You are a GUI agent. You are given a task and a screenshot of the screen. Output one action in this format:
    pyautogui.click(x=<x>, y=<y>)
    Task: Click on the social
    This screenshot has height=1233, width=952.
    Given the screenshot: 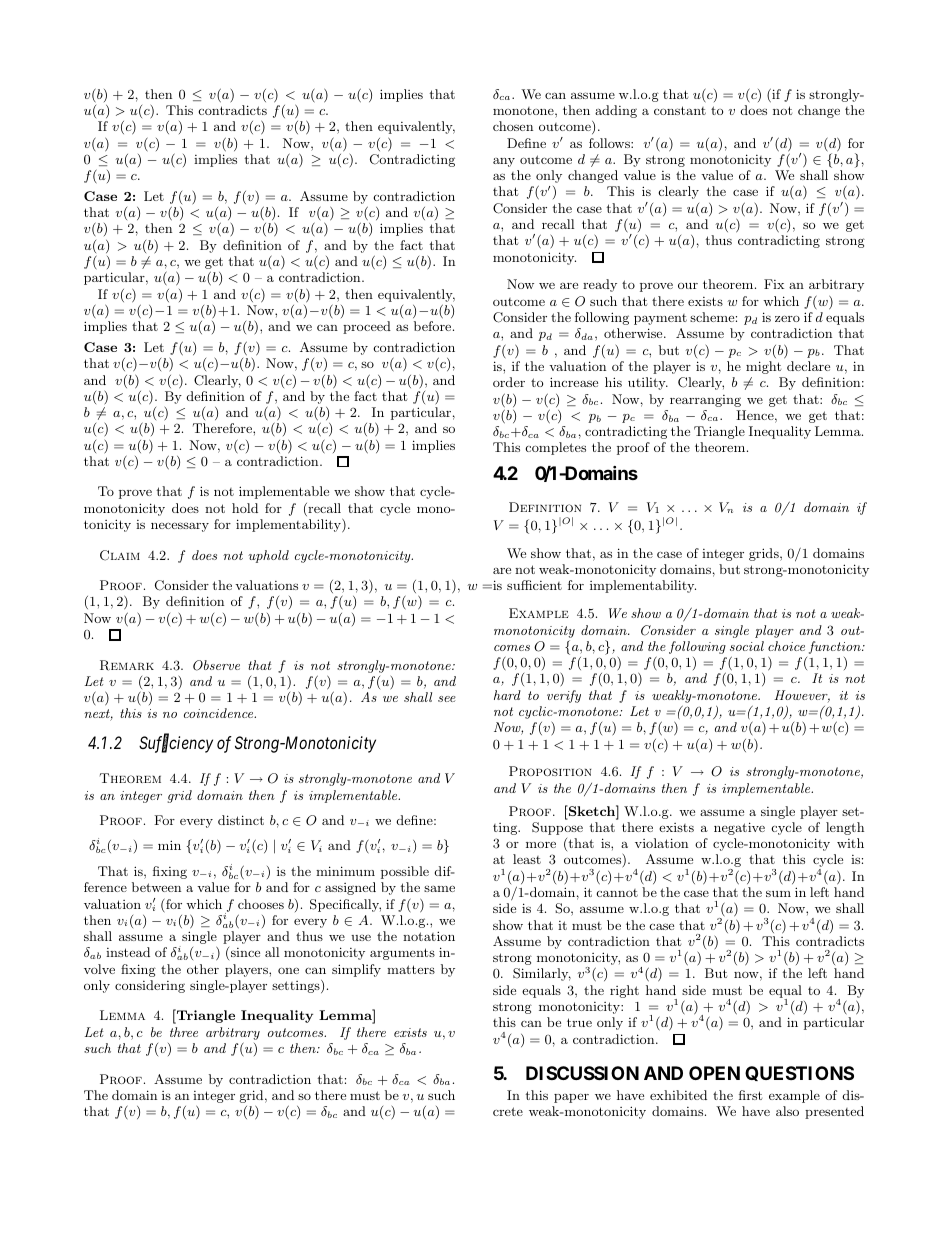 What is the action you would take?
    pyautogui.click(x=747, y=646)
